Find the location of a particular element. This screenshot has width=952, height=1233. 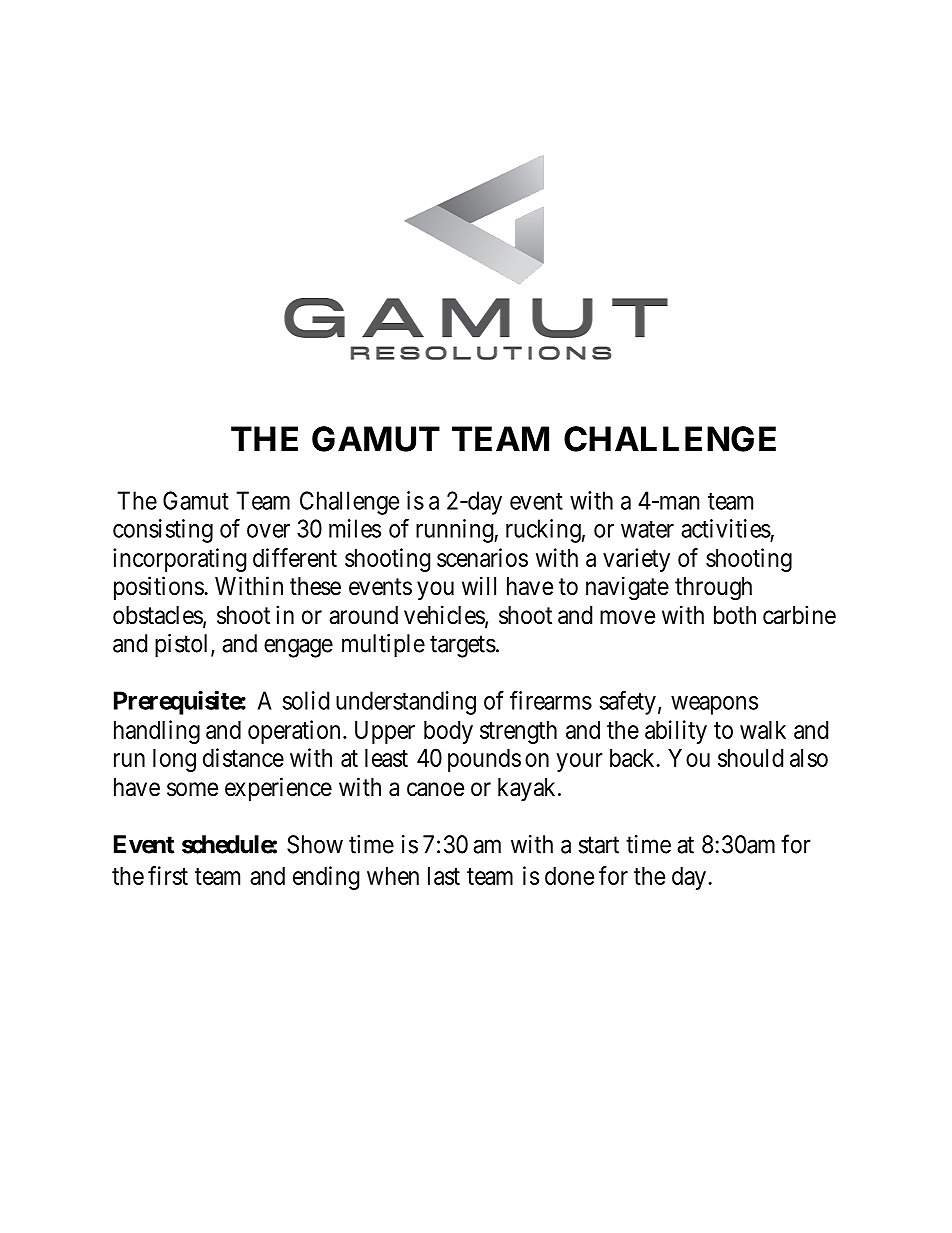

solid is located at coordinates (306, 700).
